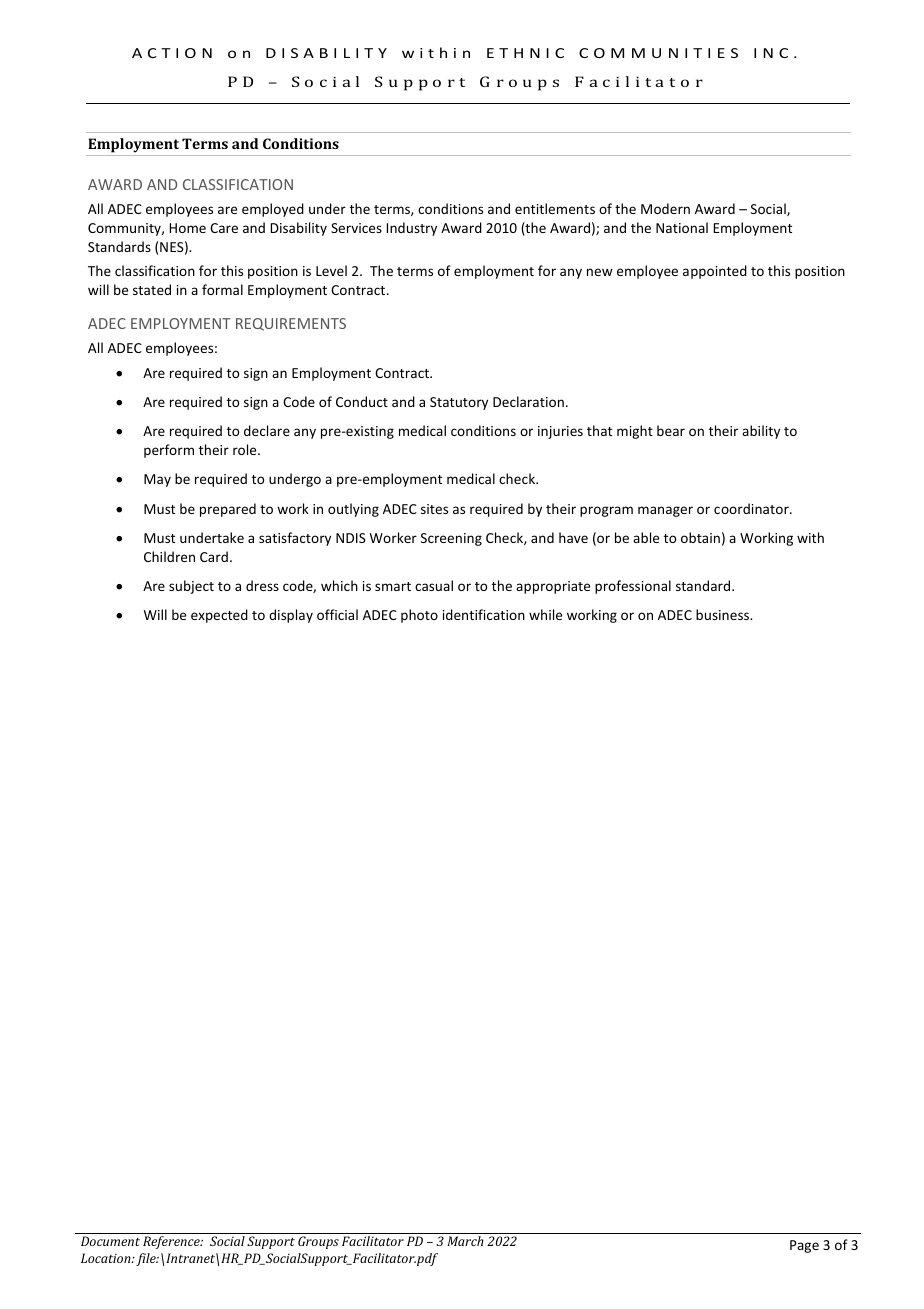 Image resolution: width=924 pixels, height=1309 pixels. I want to click on Page, so click(804, 1246).
